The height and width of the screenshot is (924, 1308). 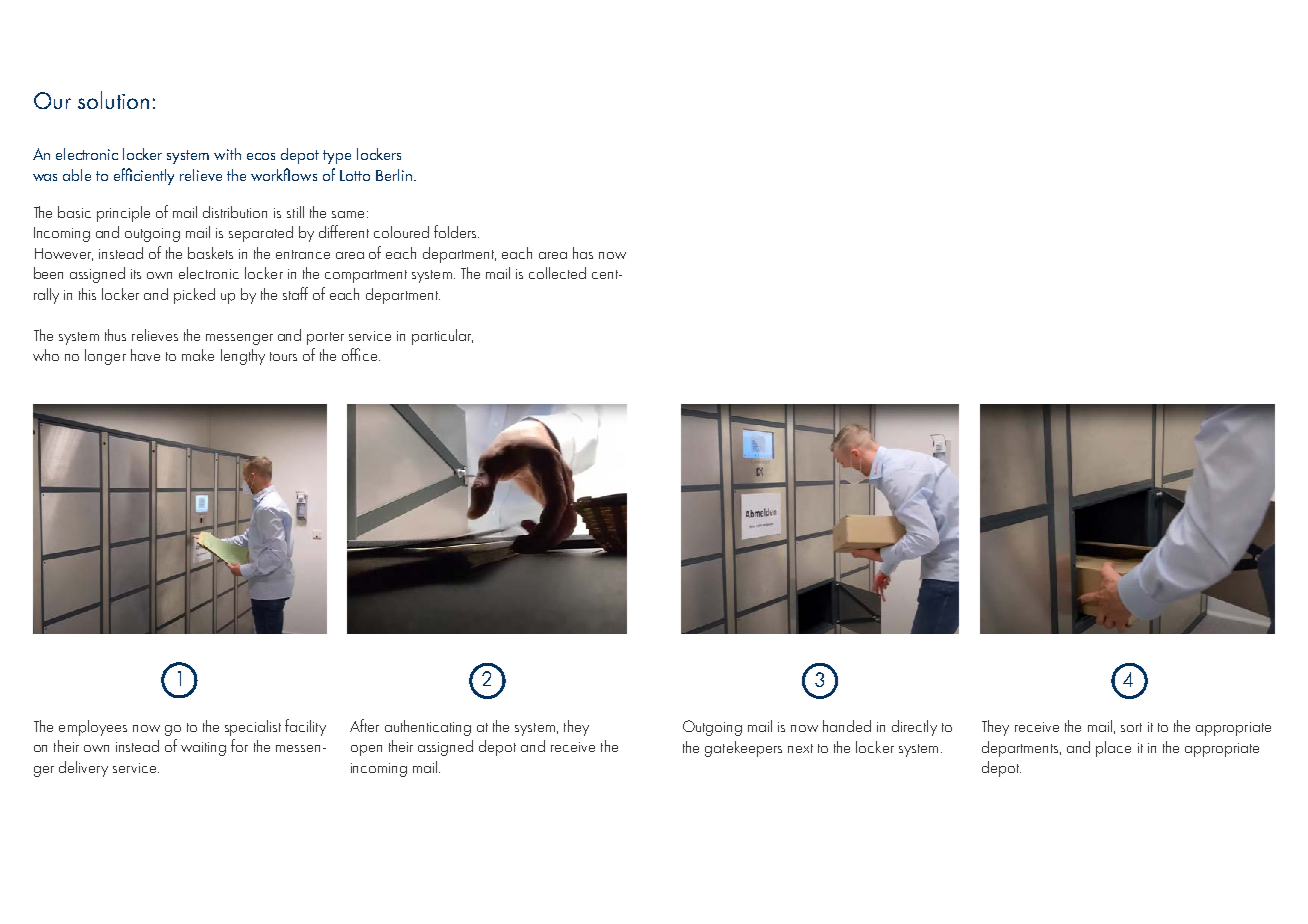 What do you see at coordinates (203, 749) in the screenshot?
I see `waiting` at bounding box center [203, 749].
